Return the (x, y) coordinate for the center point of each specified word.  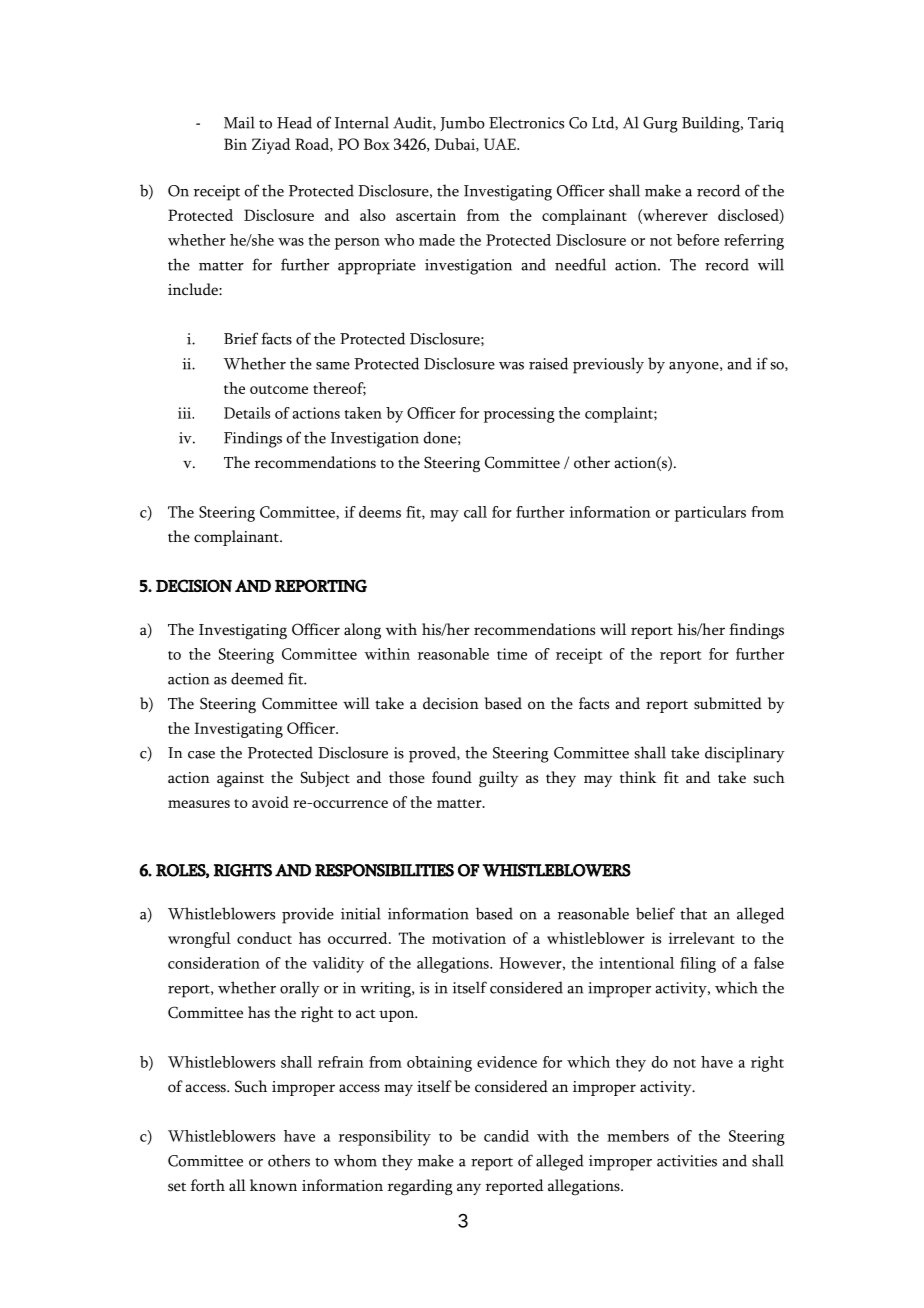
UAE (501, 144)
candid (506, 1136)
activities (687, 1161)
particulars (710, 514)
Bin (235, 144)
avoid (270, 802)
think (638, 777)
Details (247, 413)
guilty (498, 779)
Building (712, 124)
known (273, 1185)
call (475, 512)
